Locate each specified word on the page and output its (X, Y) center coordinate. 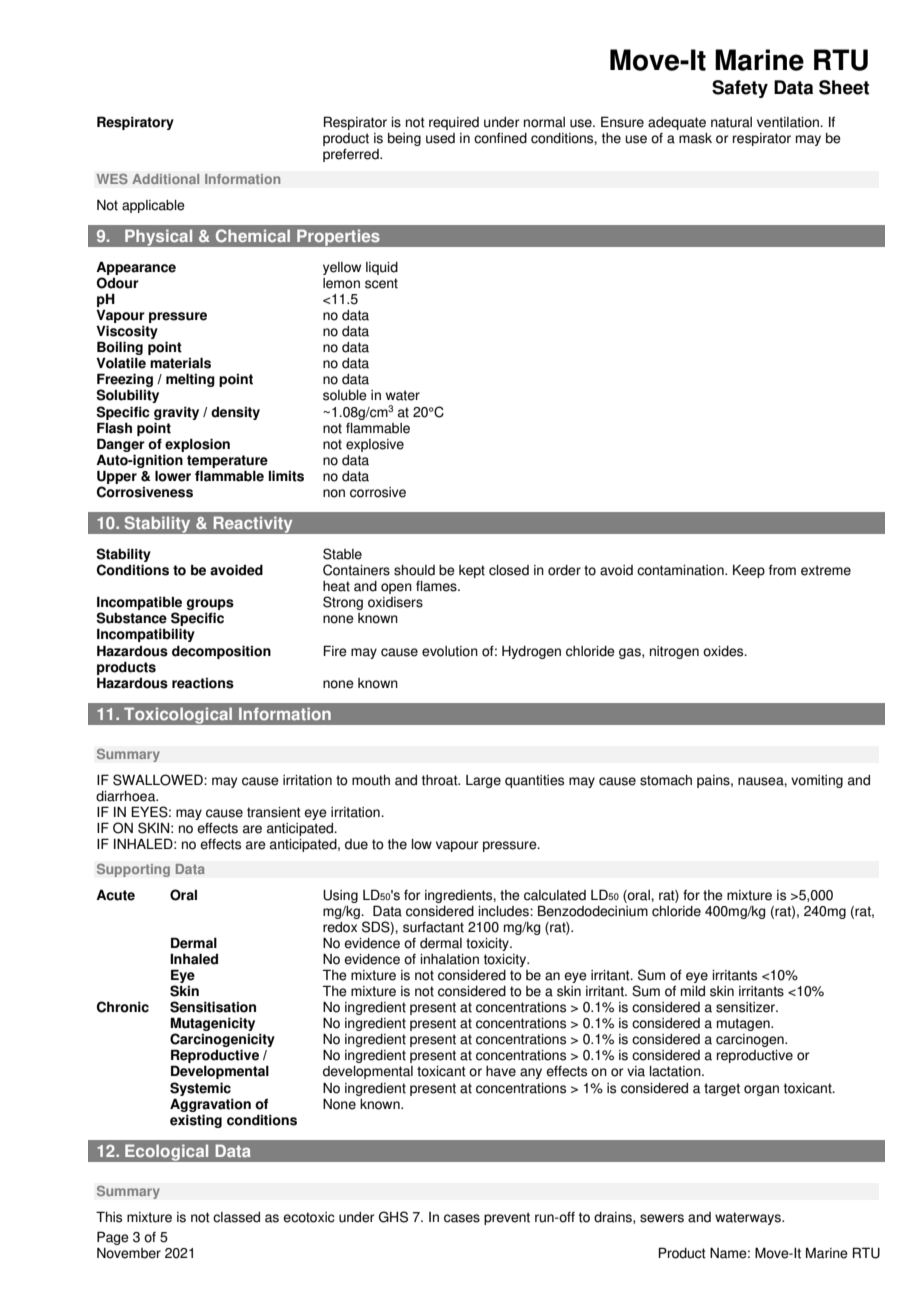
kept (472, 571)
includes (504, 911)
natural (731, 122)
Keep (749, 571)
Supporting (133, 870)
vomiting (817, 781)
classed (236, 1217)
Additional (165, 179)
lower (173, 476)
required (454, 123)
